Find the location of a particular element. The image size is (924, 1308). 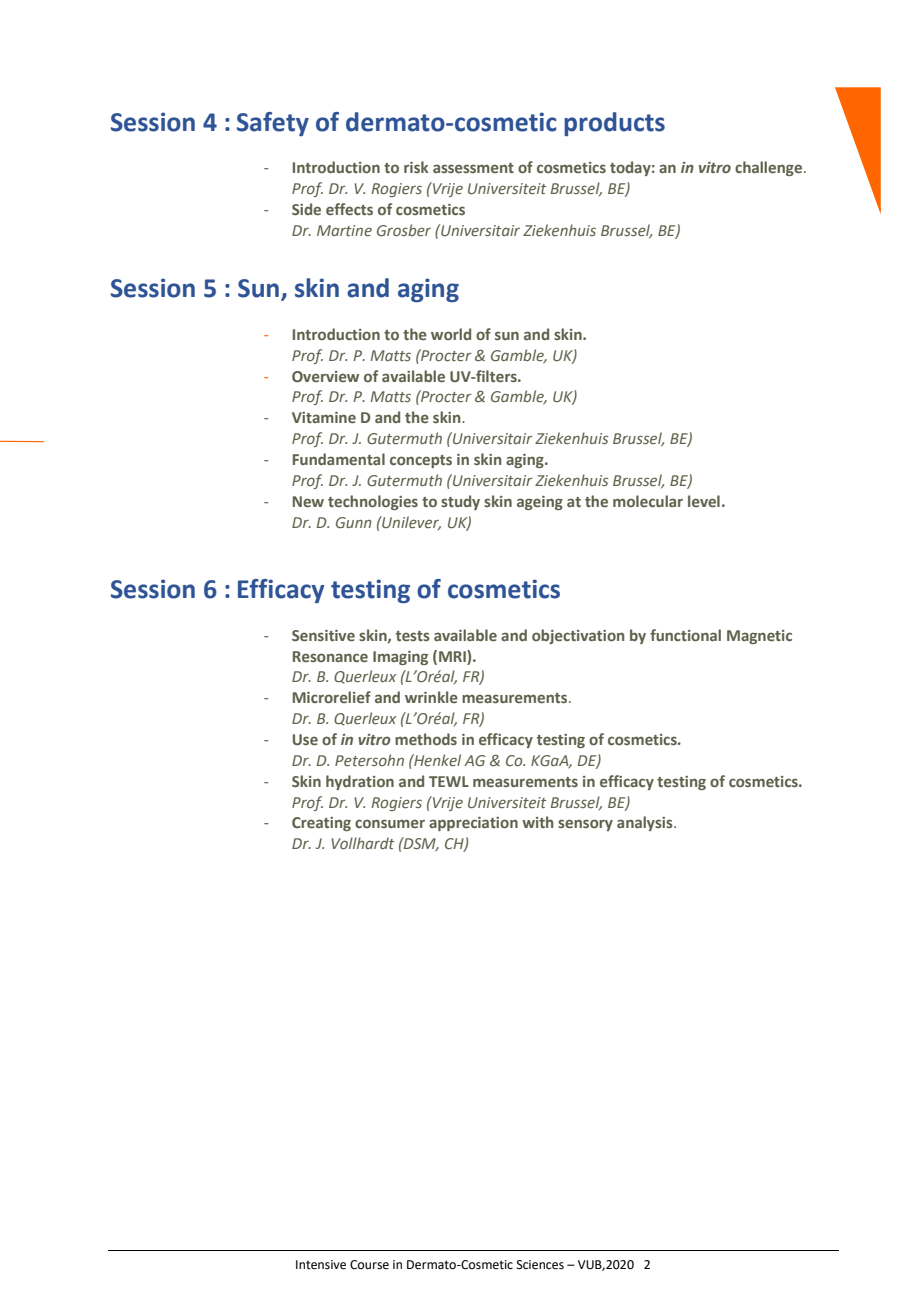

MRI is located at coordinates (453, 656).
